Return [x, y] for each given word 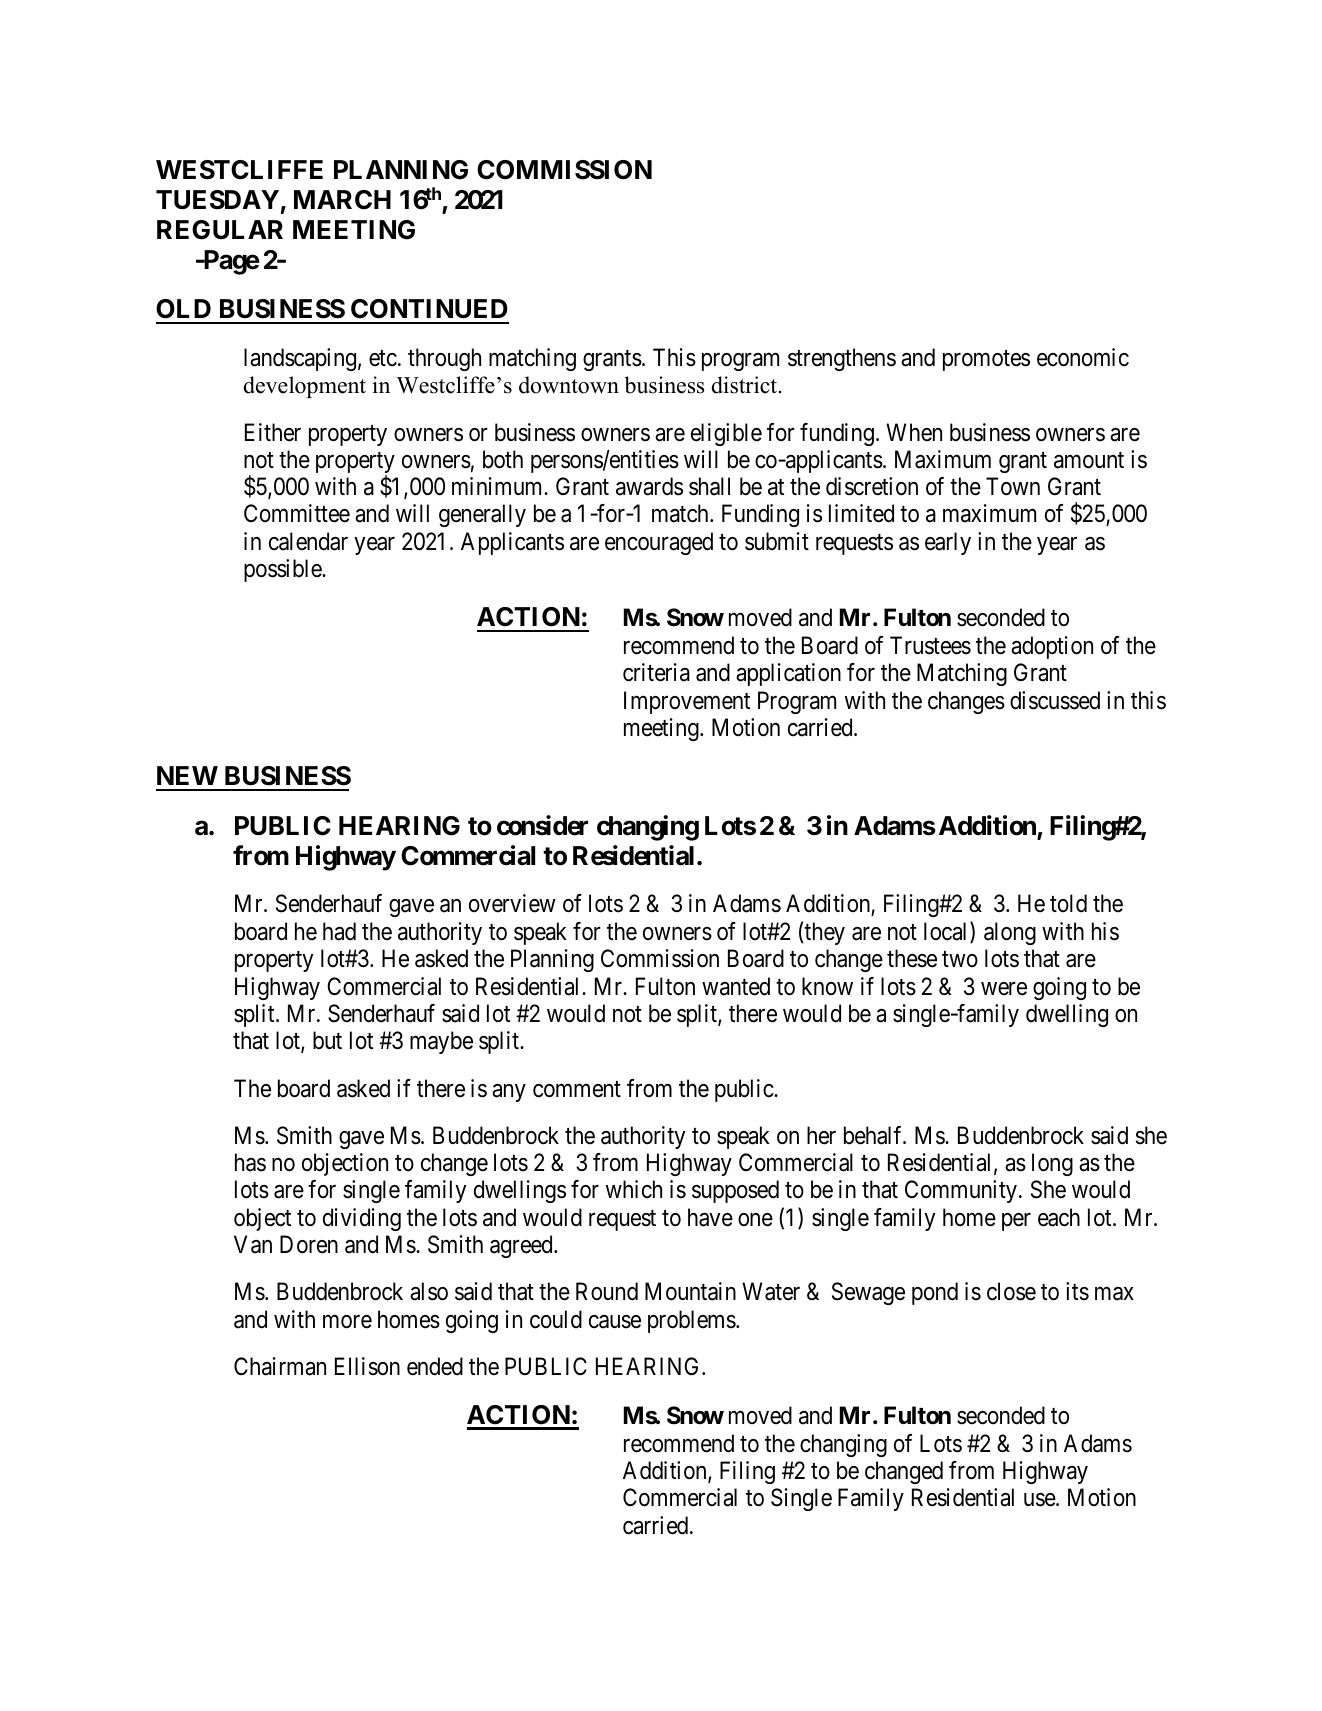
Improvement [687, 702]
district [746, 385]
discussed [1055, 700]
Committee [297, 513]
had [339, 931]
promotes [986, 360]
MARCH [342, 200]
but [327, 1040]
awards [649, 486]
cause [615, 1322]
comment [577, 1089]
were [1004, 989]
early [948, 543]
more [347, 1322]
